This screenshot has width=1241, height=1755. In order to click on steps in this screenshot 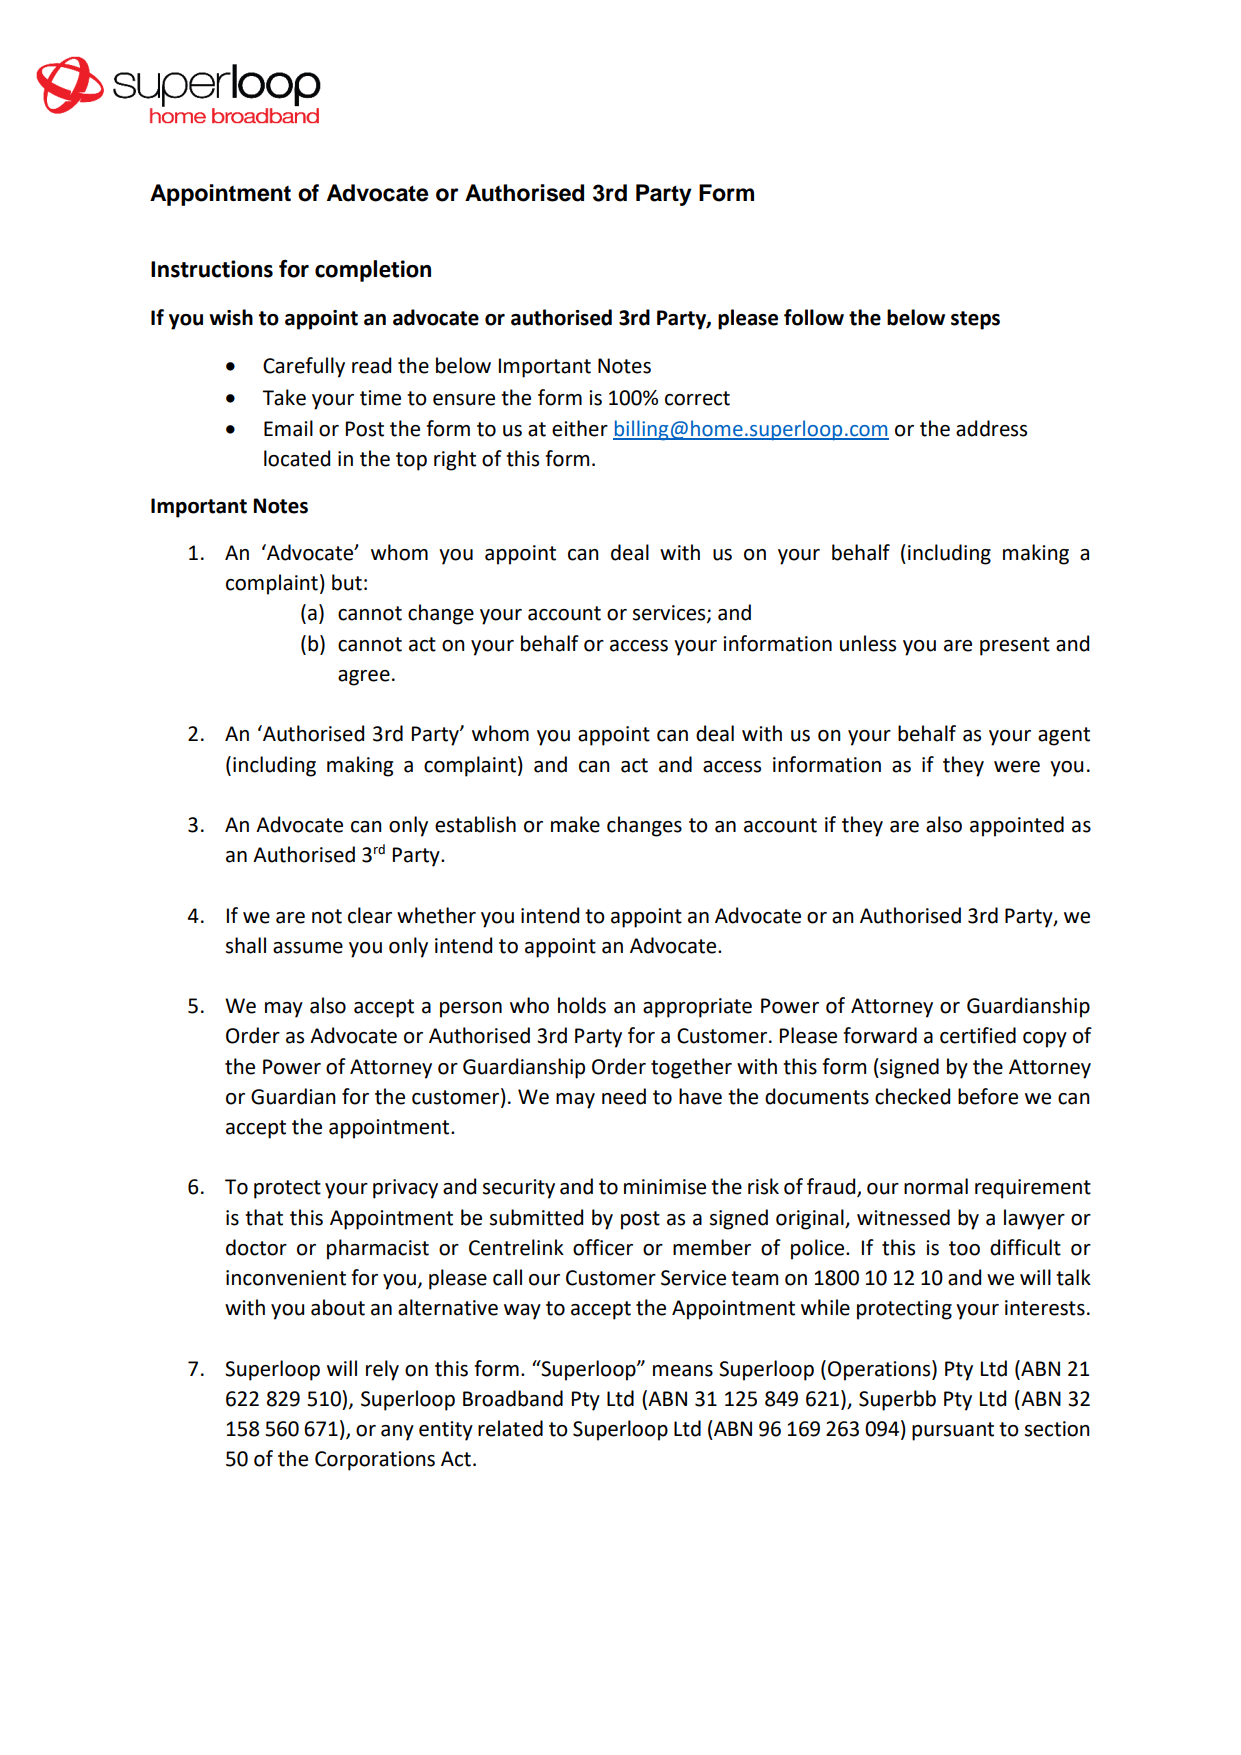, I will do `click(975, 320)`.
